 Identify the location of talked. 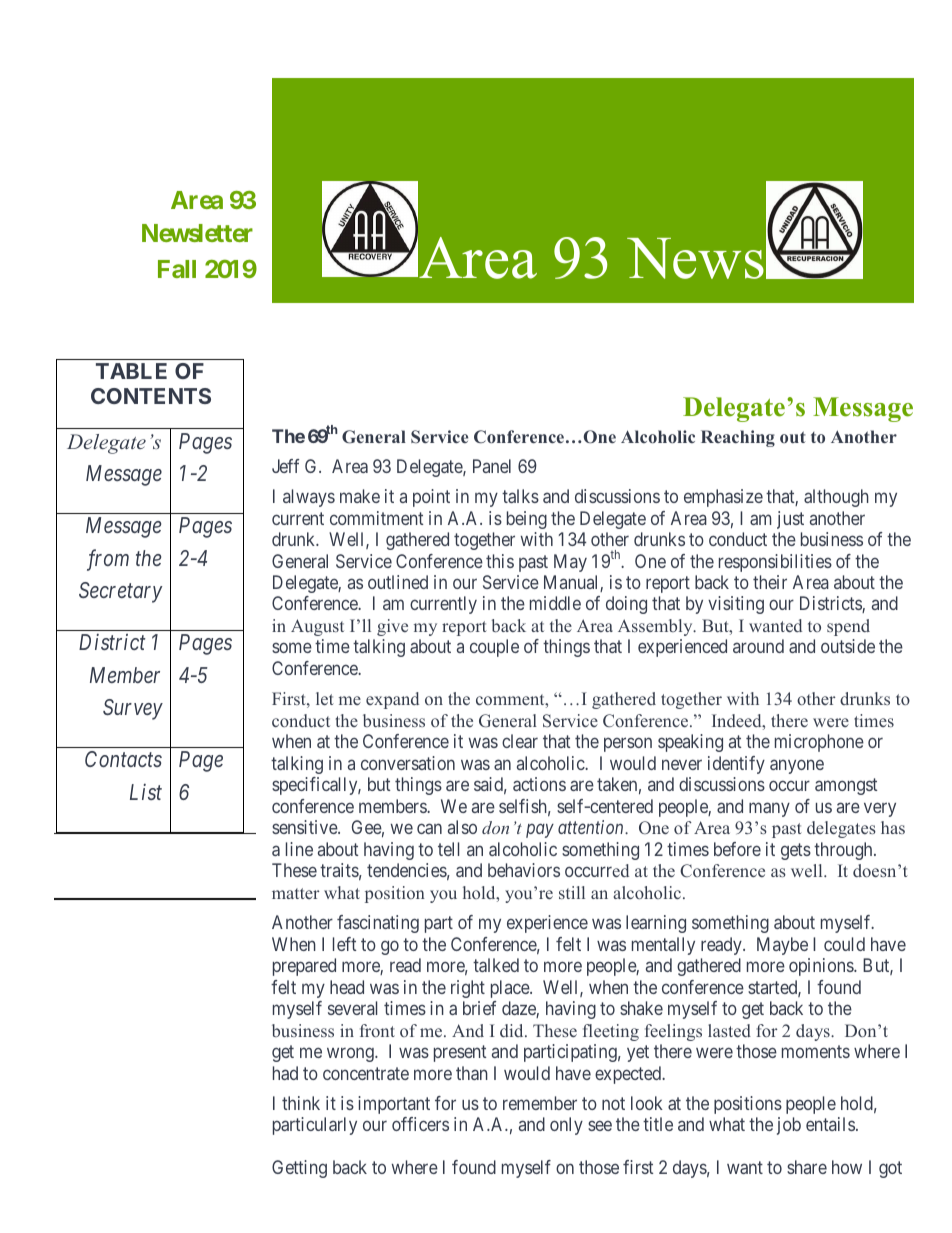
(496, 965).
